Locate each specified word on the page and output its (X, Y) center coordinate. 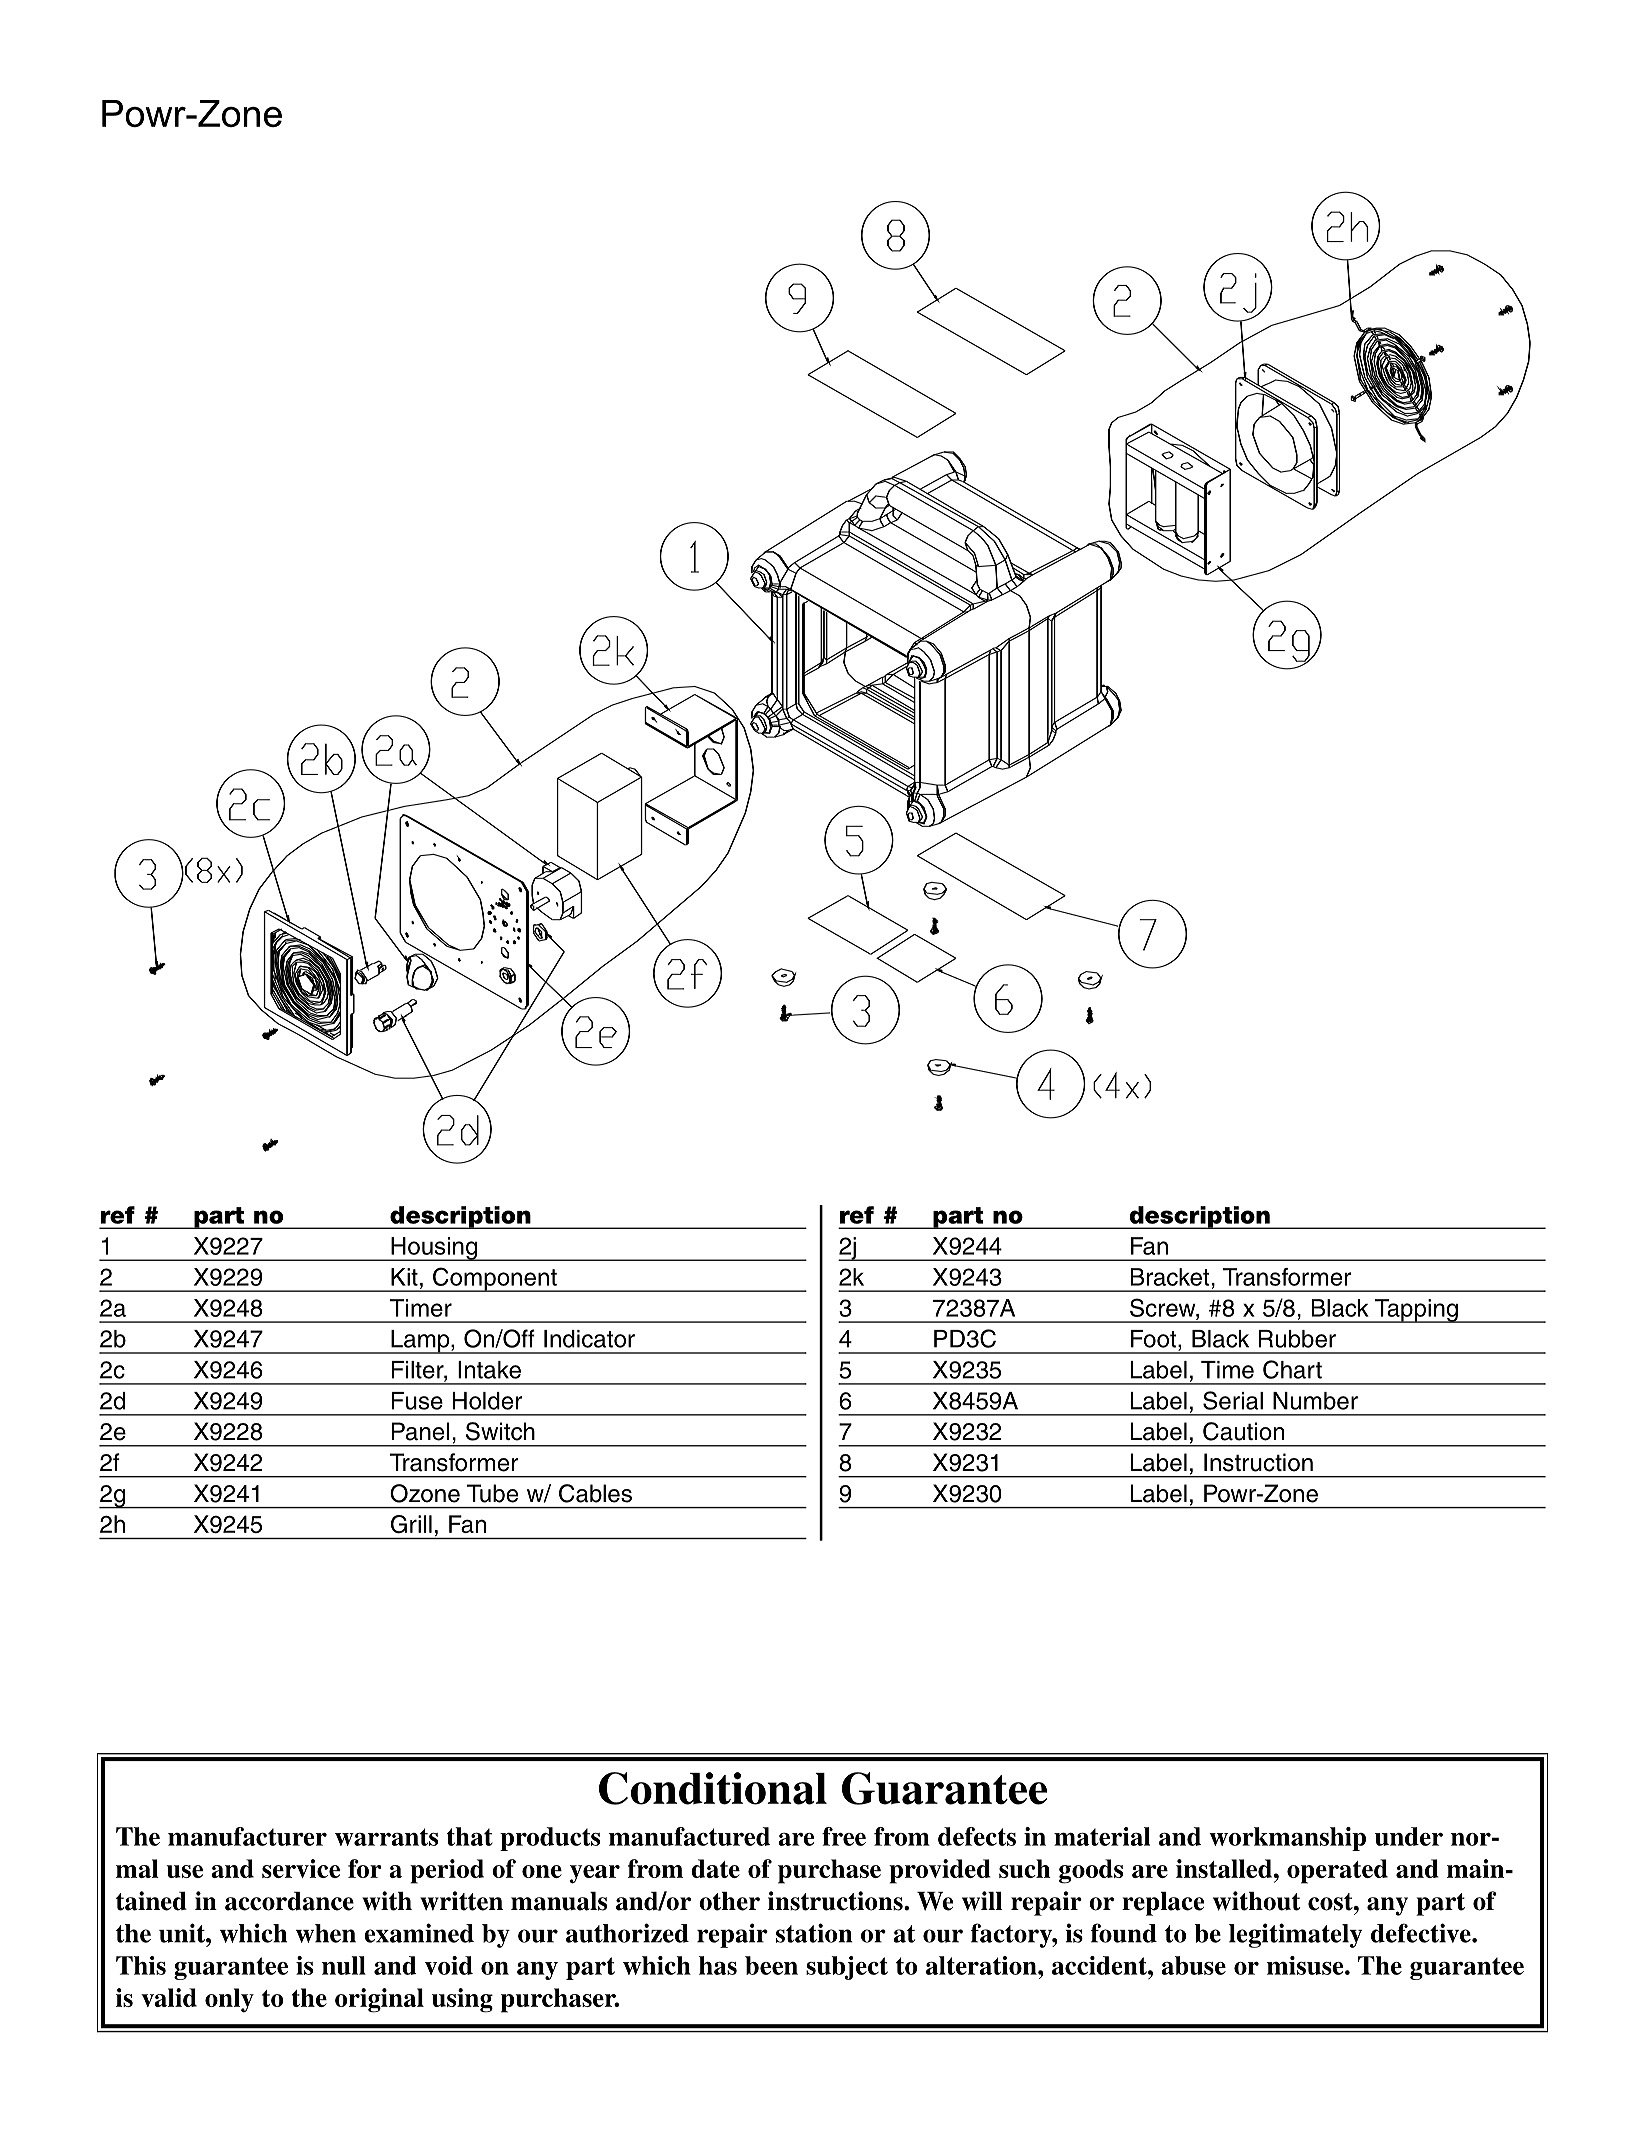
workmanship (1287, 1839)
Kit (404, 1277)
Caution (1243, 1431)
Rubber (1297, 1339)
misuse (1306, 1965)
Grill (411, 1524)
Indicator (589, 1339)
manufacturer (247, 1836)
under (1409, 1836)
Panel (420, 1431)
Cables (595, 1493)
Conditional (713, 1788)
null (344, 1965)
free (844, 1836)
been (771, 1965)
